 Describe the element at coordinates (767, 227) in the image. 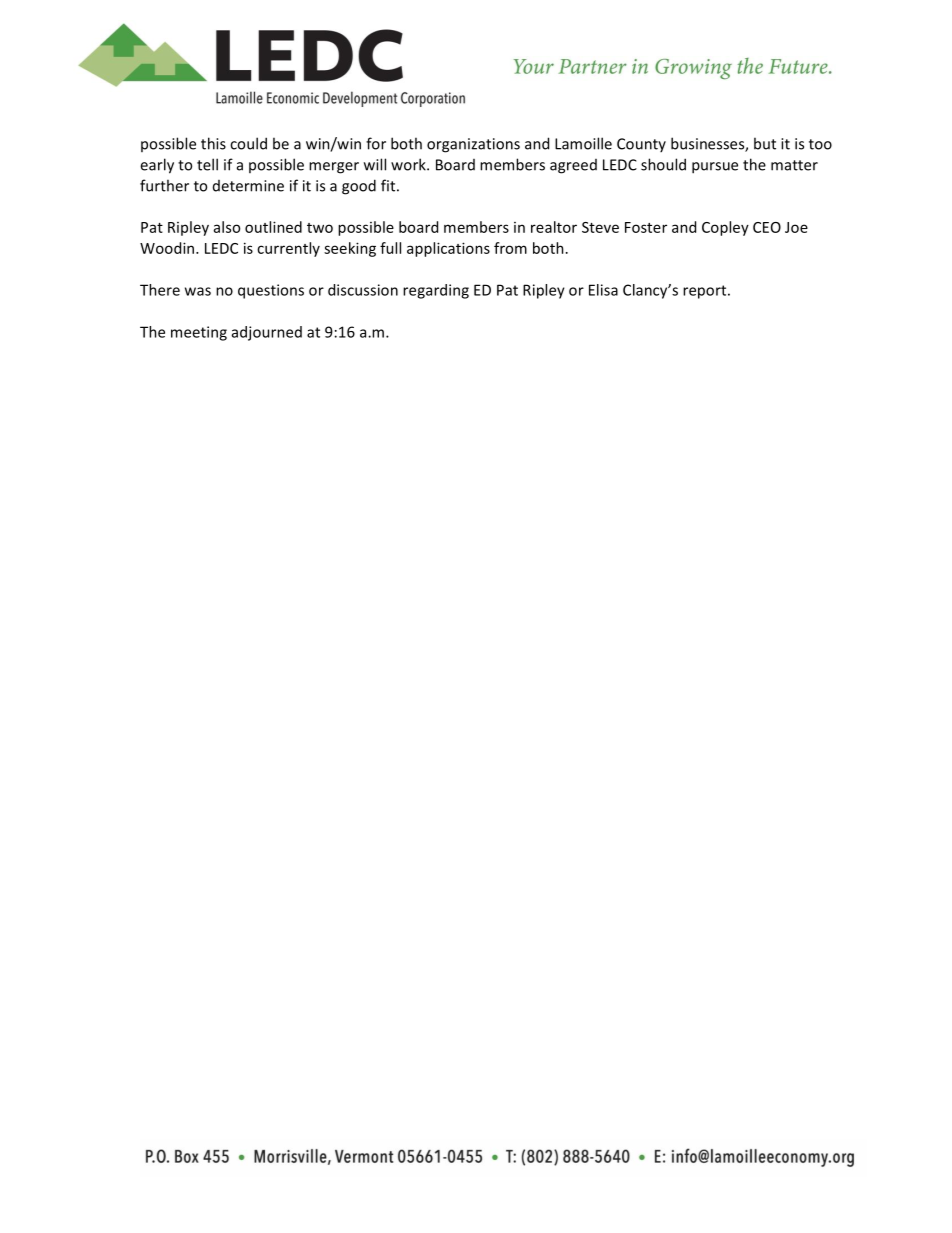

I see `CEO` at that location.
